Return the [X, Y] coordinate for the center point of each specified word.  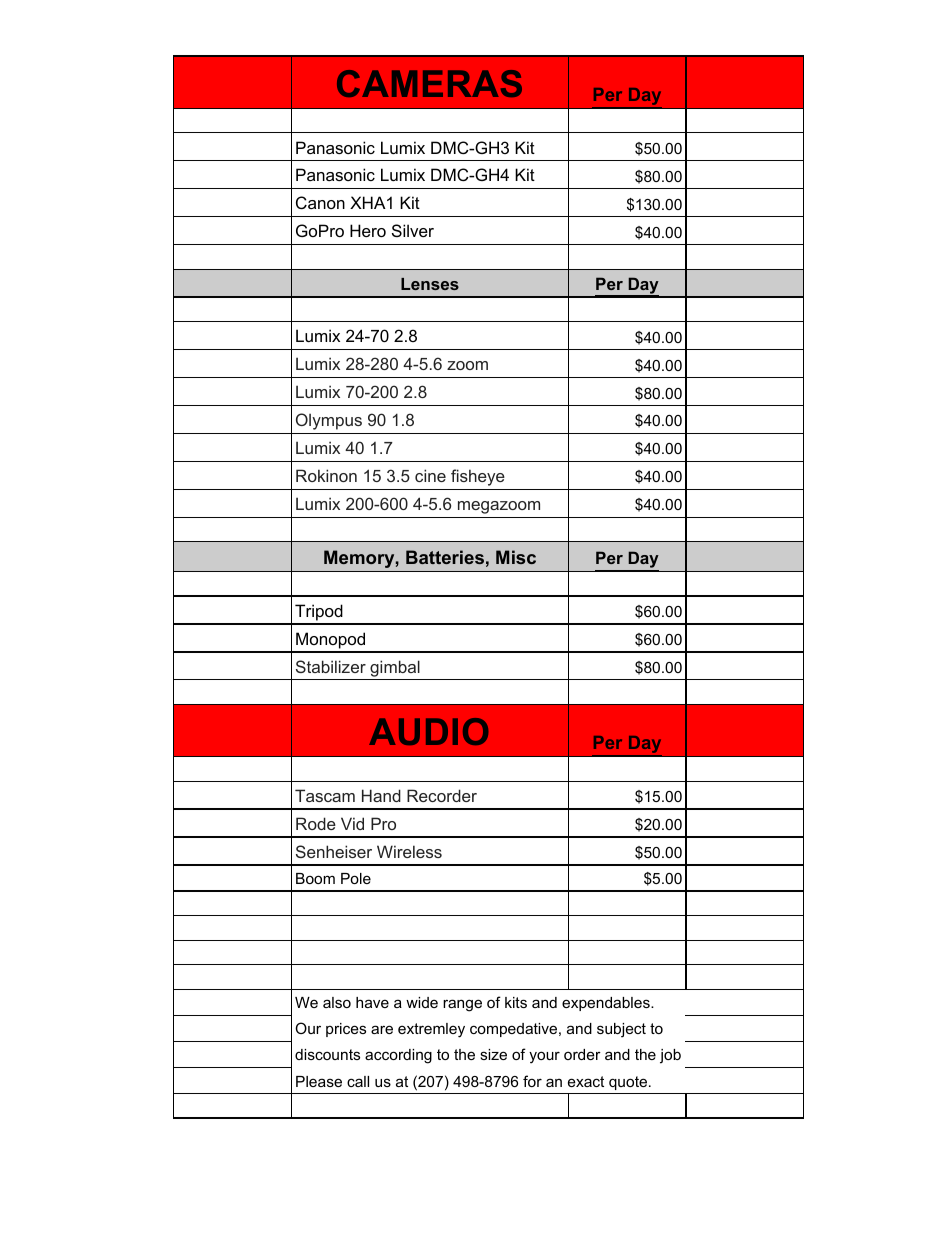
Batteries [445, 557]
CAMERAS [429, 83]
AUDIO [428, 731]
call [358, 1081]
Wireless [409, 851]
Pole [356, 878]
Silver [413, 230]
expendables [607, 1004]
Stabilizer [331, 666]
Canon [320, 202]
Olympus [329, 421]
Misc [516, 557]
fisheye [478, 477]
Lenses [430, 284]
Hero [368, 230]
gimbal [395, 668]
